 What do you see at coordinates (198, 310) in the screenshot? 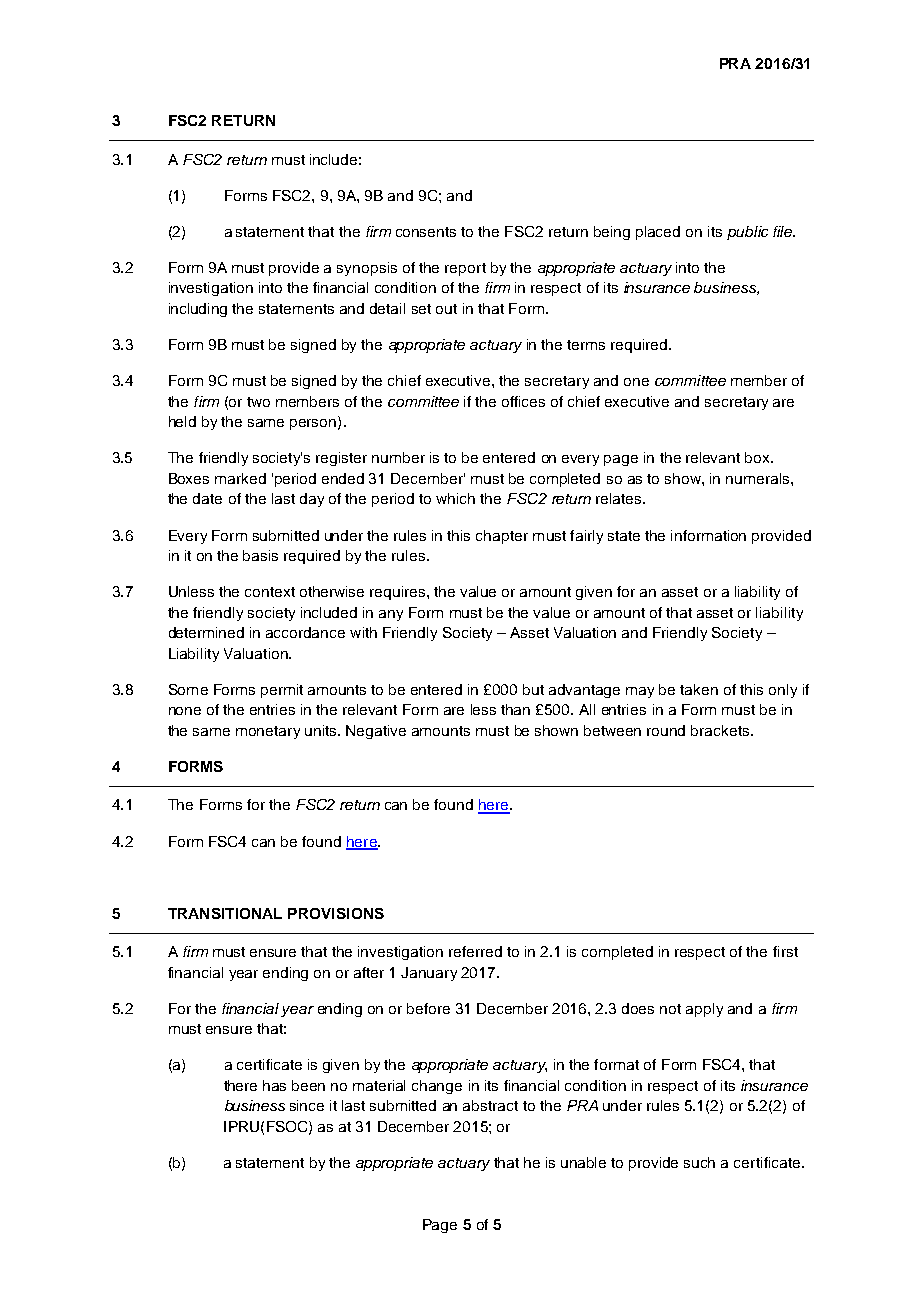
I see `including` at bounding box center [198, 310].
